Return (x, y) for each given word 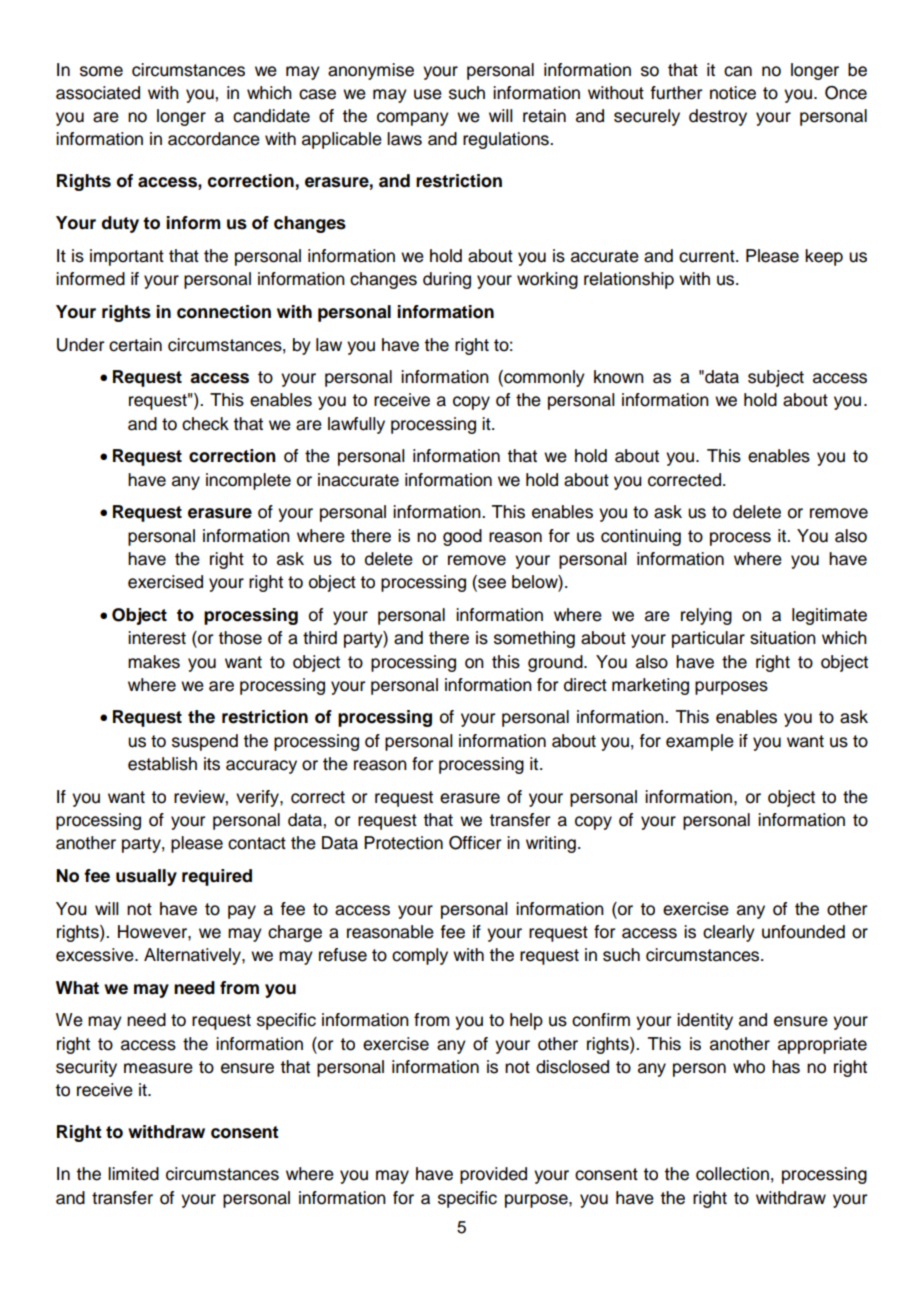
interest (157, 638)
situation (783, 638)
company (413, 119)
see (491, 583)
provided (493, 1175)
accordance (214, 139)
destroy (718, 117)
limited (133, 1174)
